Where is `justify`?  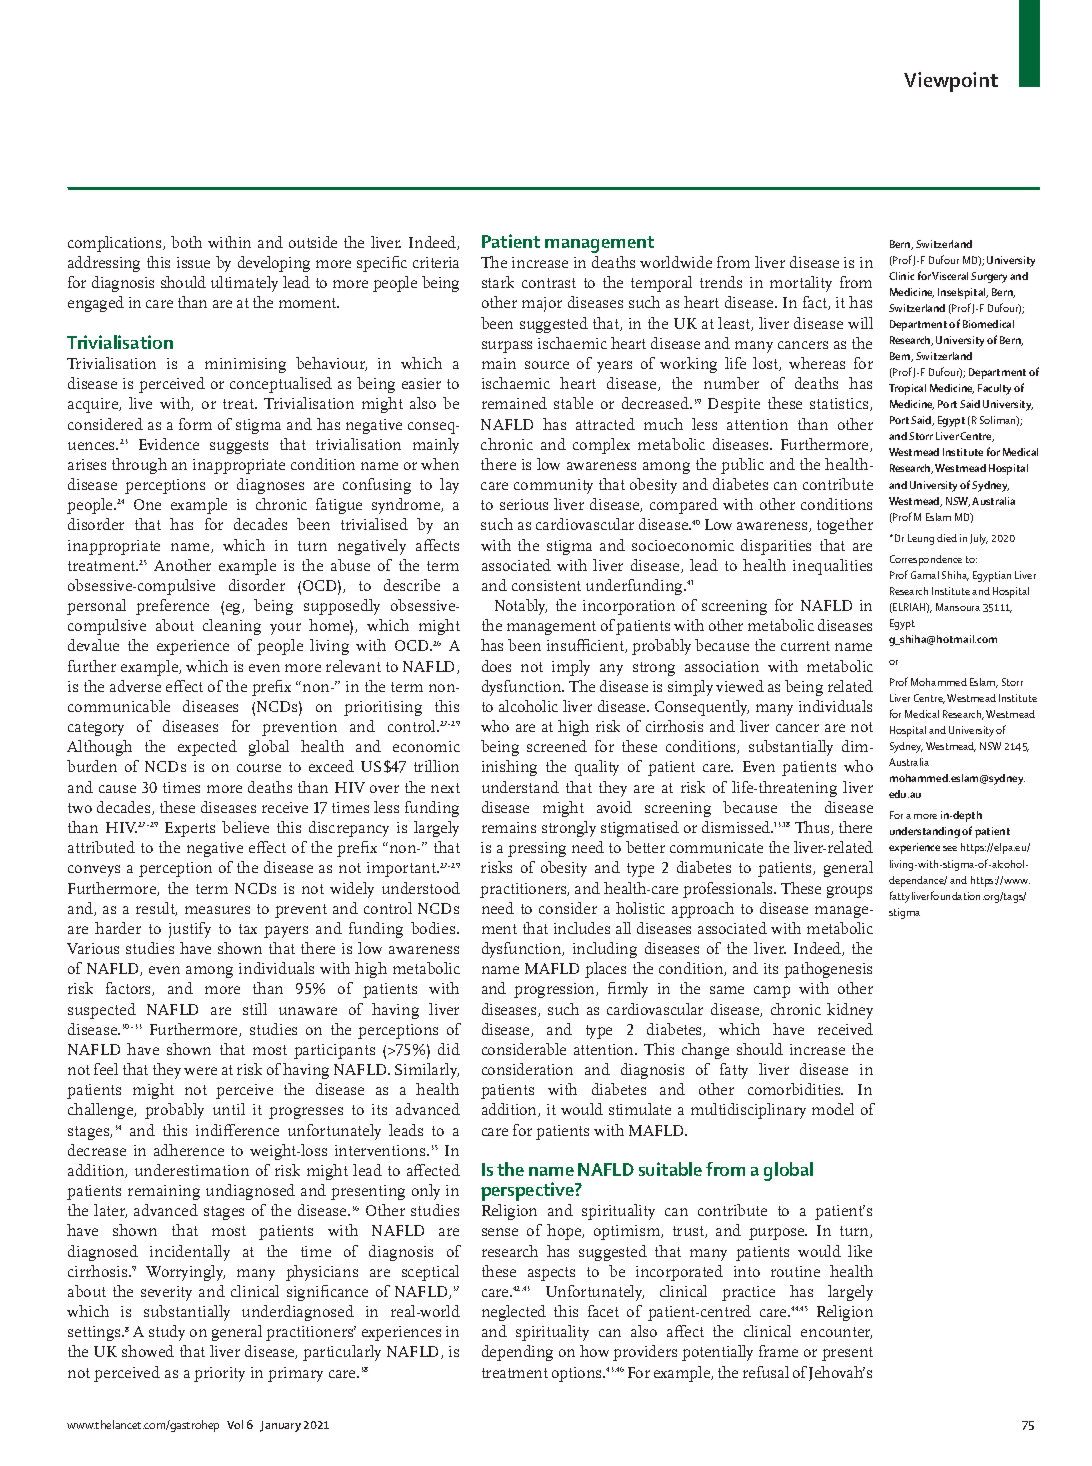 justify is located at coordinates (190, 930).
